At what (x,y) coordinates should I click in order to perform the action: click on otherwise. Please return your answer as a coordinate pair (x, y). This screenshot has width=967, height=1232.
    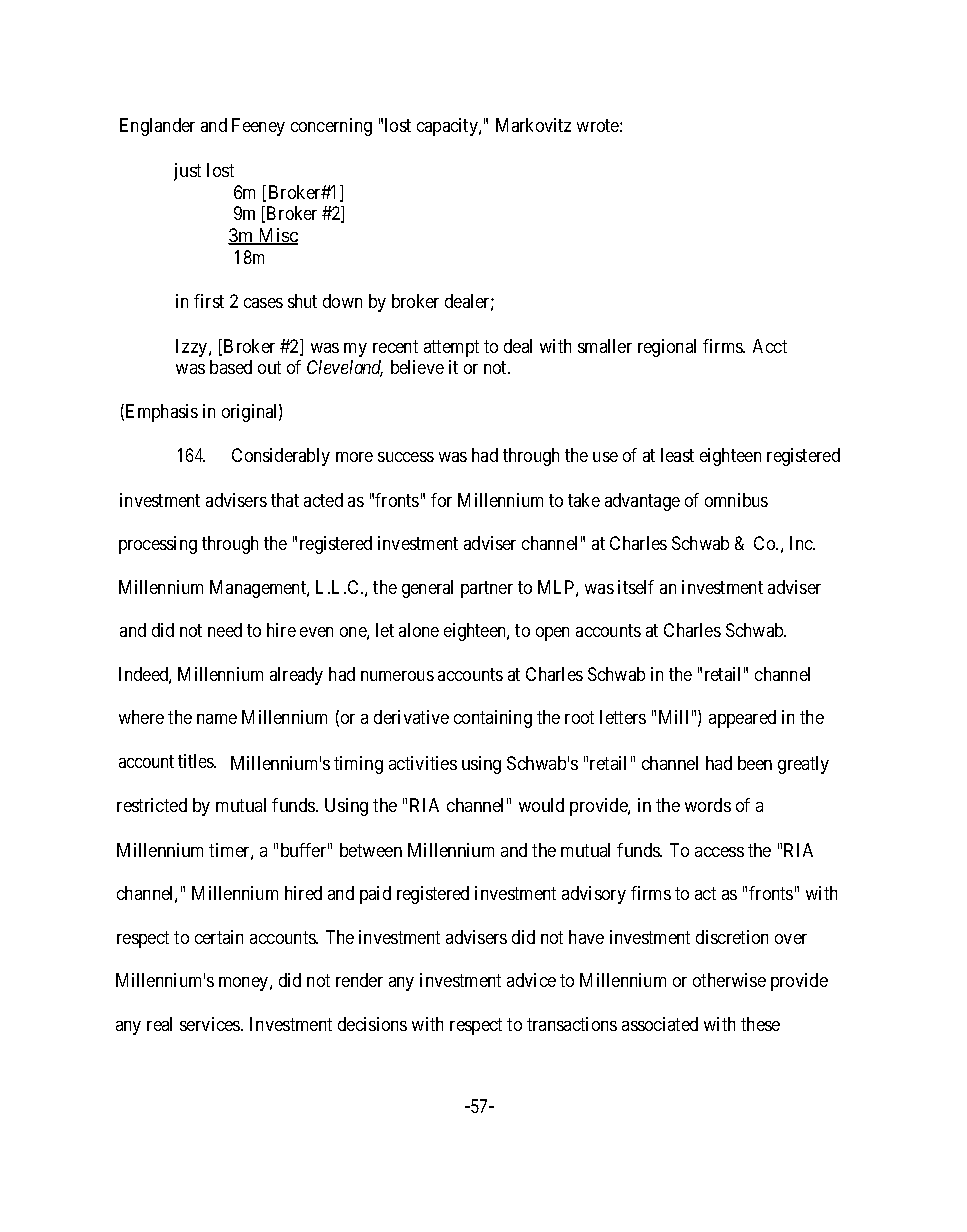
    Looking at the image, I should click on (729, 980).
